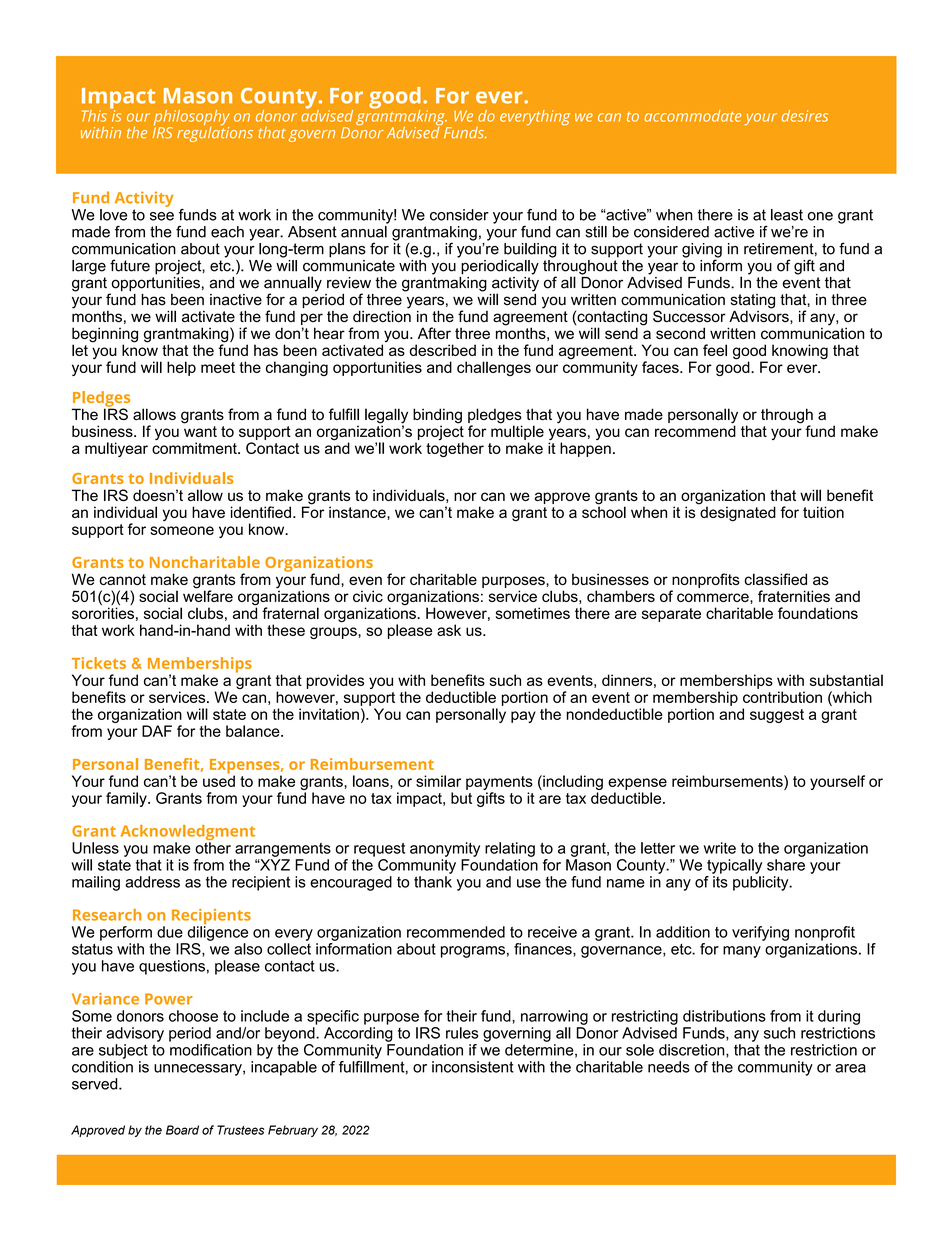  Describe the element at coordinates (530, 250) in the screenshot. I see `building` at that location.
